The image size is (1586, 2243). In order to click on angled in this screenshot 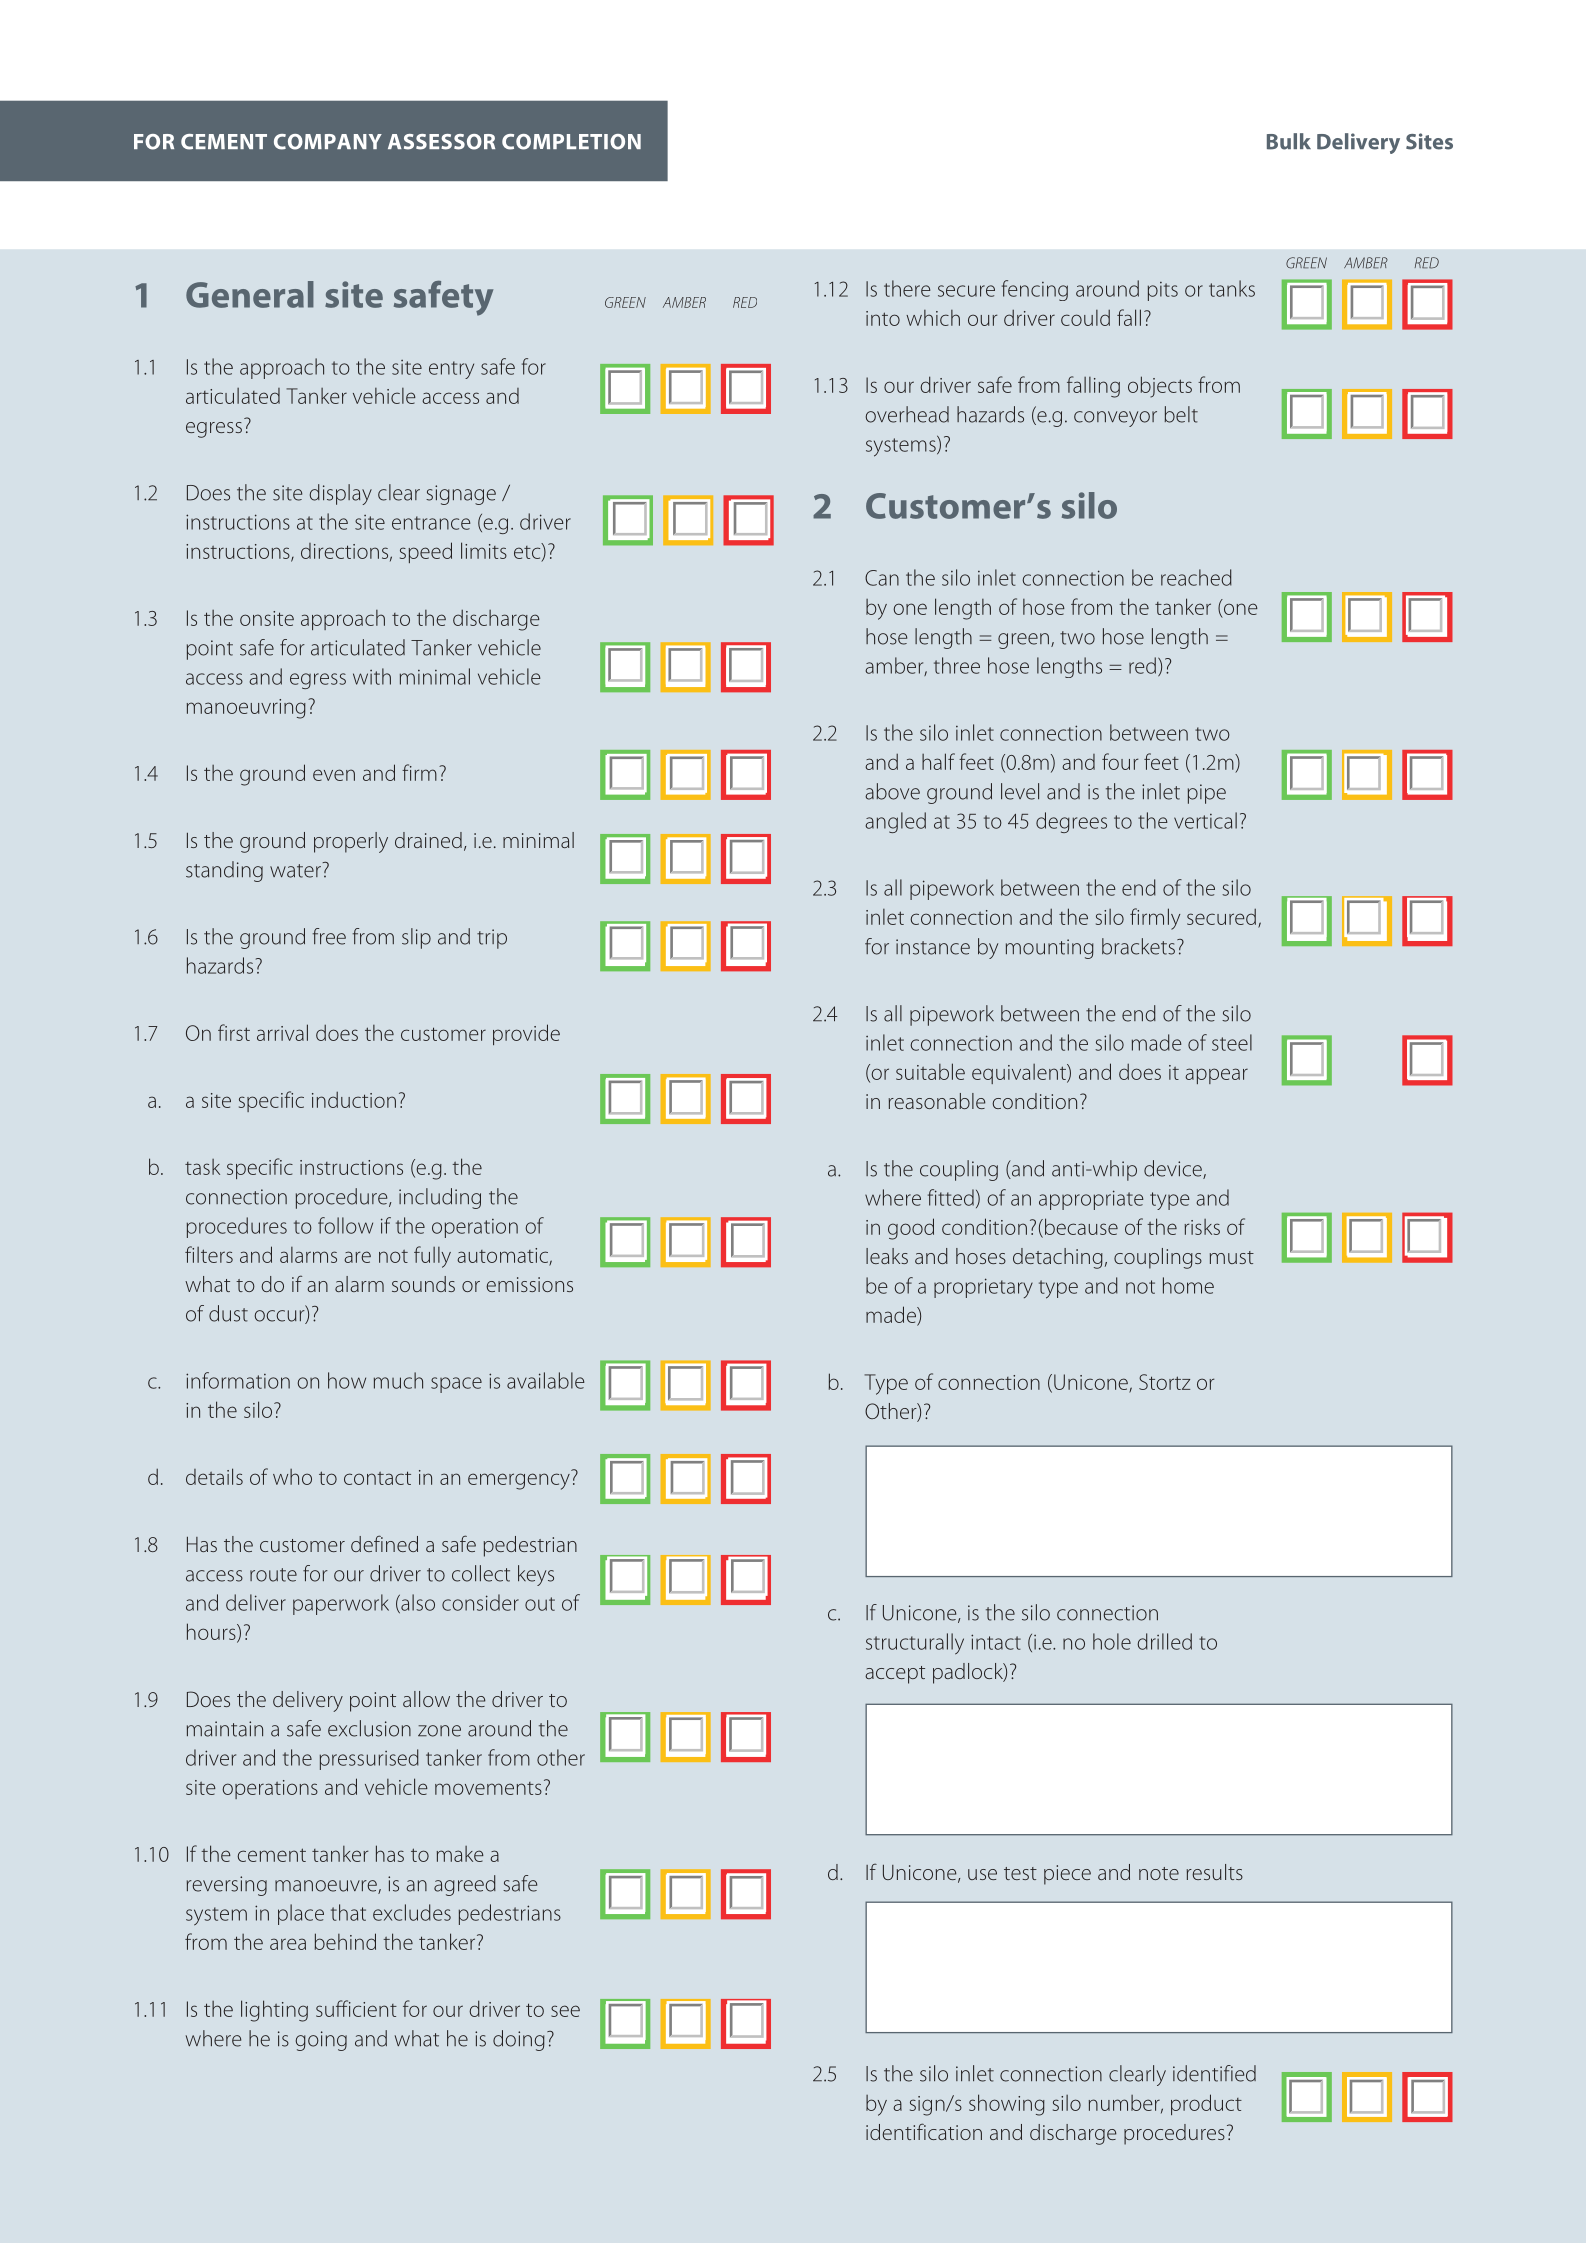, I will do `click(895, 822)`.
